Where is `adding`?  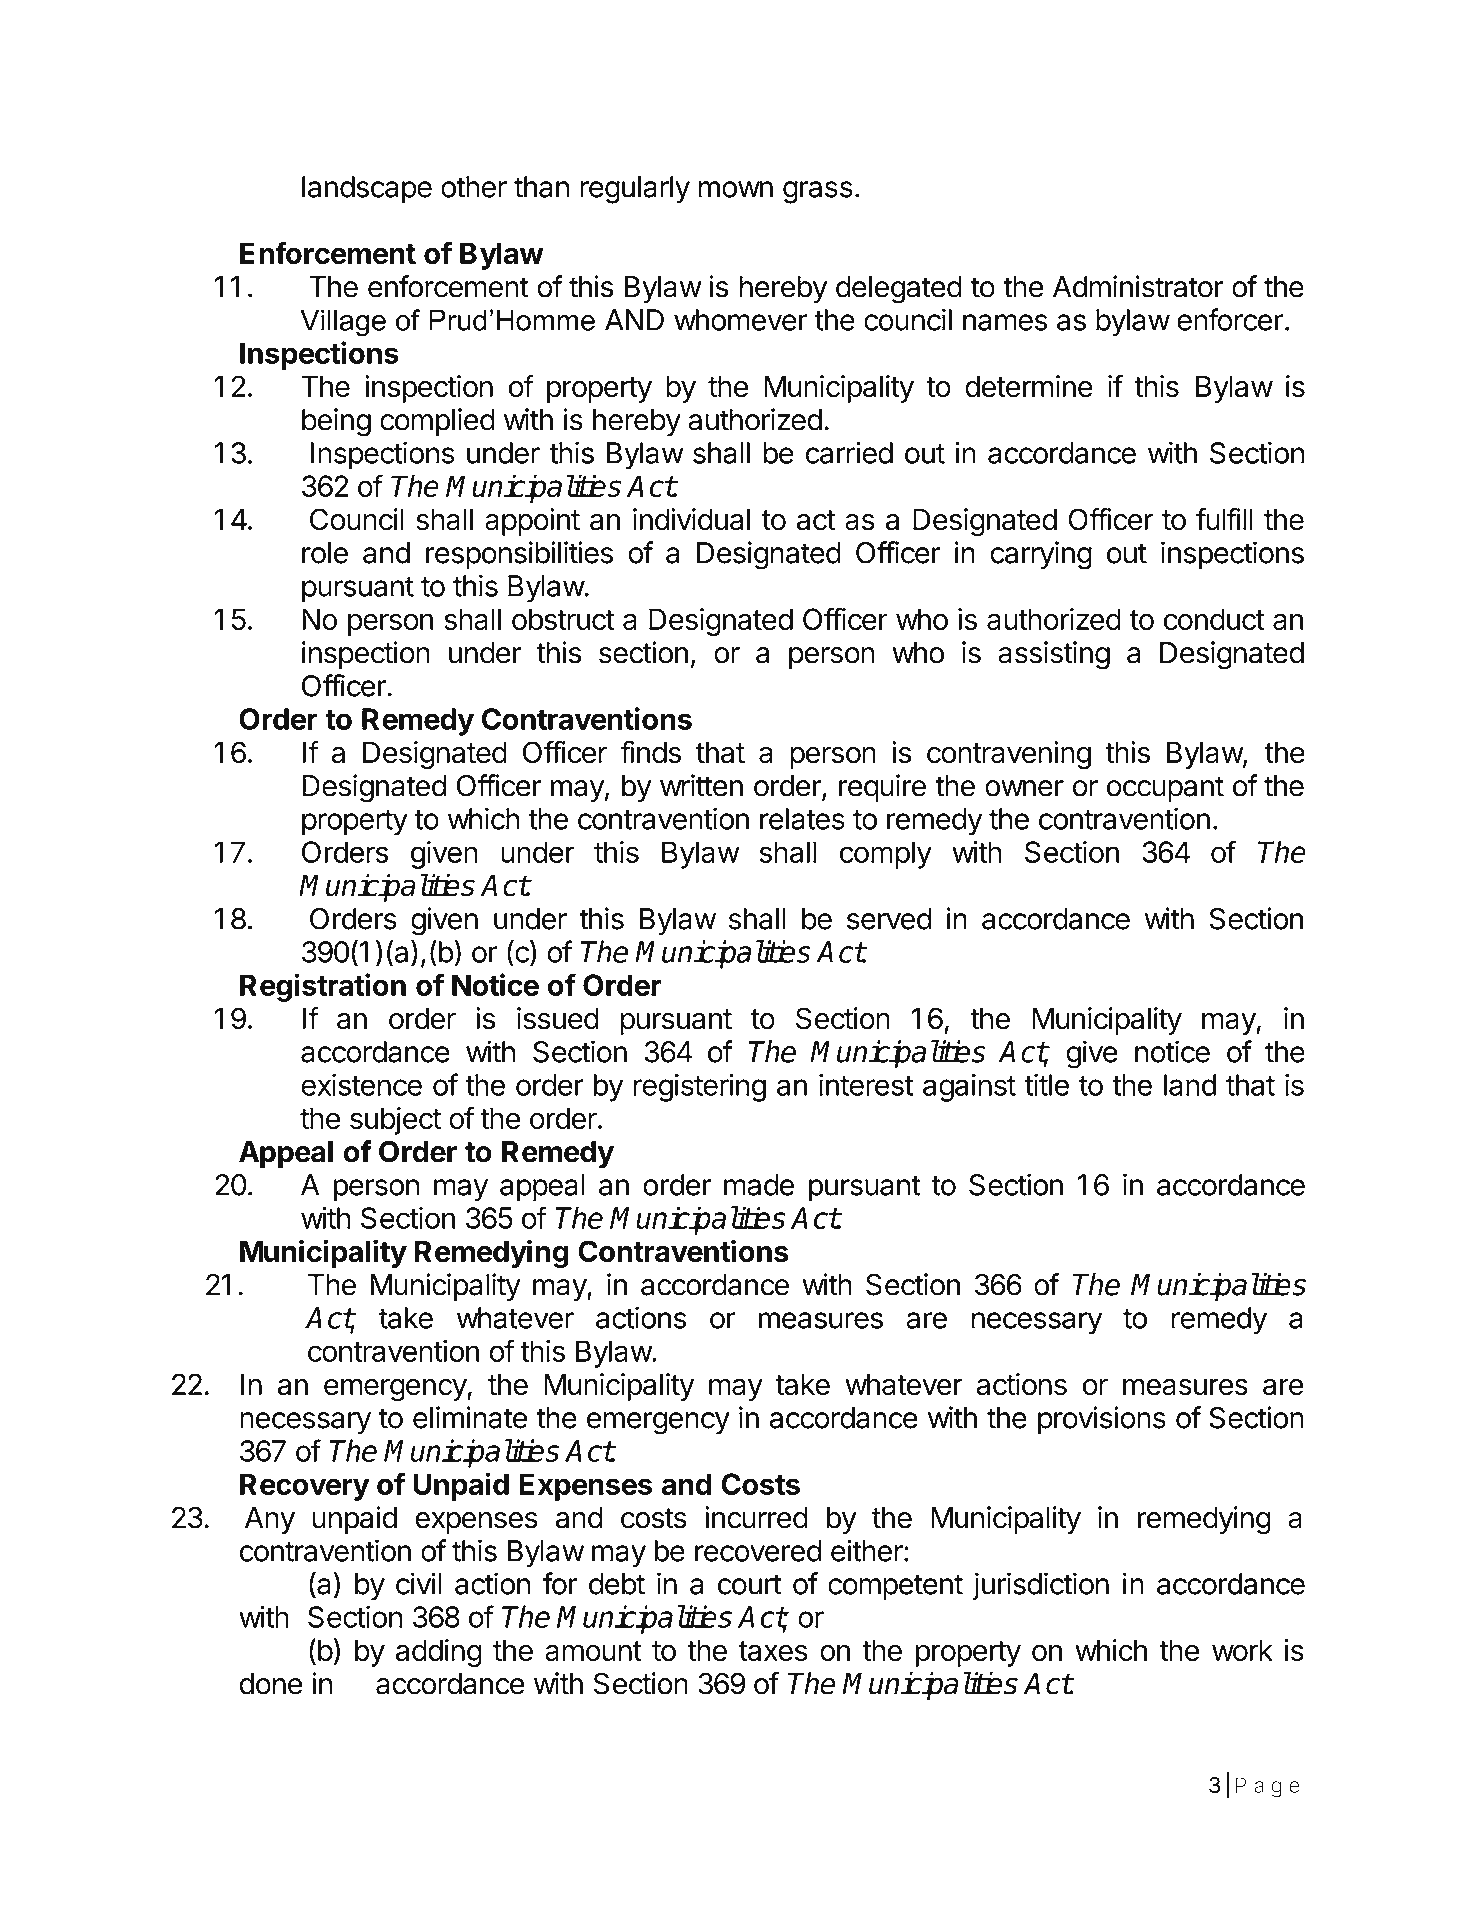 adding is located at coordinates (439, 1653).
